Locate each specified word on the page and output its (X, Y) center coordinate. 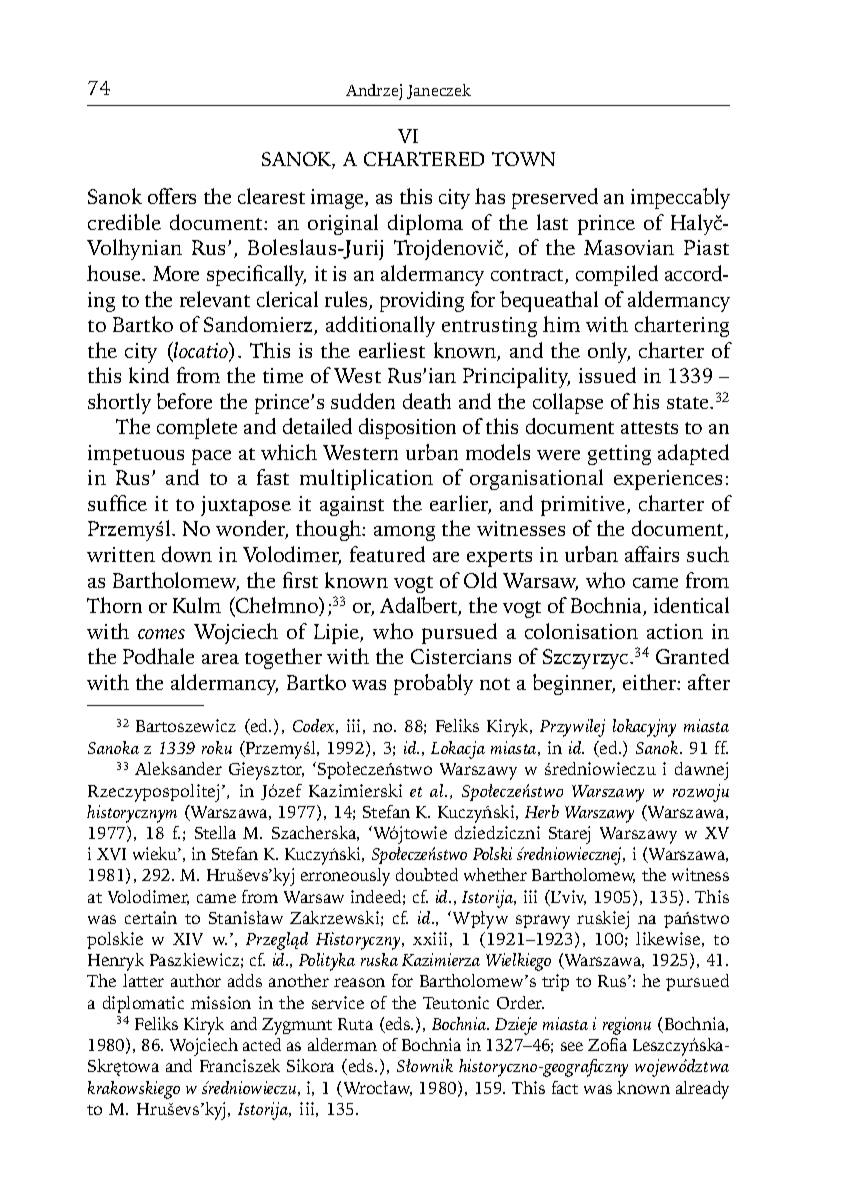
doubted (427, 874)
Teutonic (456, 1002)
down (187, 554)
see (572, 1046)
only (609, 352)
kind (149, 375)
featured (387, 554)
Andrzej (374, 92)
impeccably (680, 198)
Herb (542, 811)
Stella (215, 832)
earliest (392, 350)
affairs (652, 554)
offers (172, 196)
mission (221, 1002)
